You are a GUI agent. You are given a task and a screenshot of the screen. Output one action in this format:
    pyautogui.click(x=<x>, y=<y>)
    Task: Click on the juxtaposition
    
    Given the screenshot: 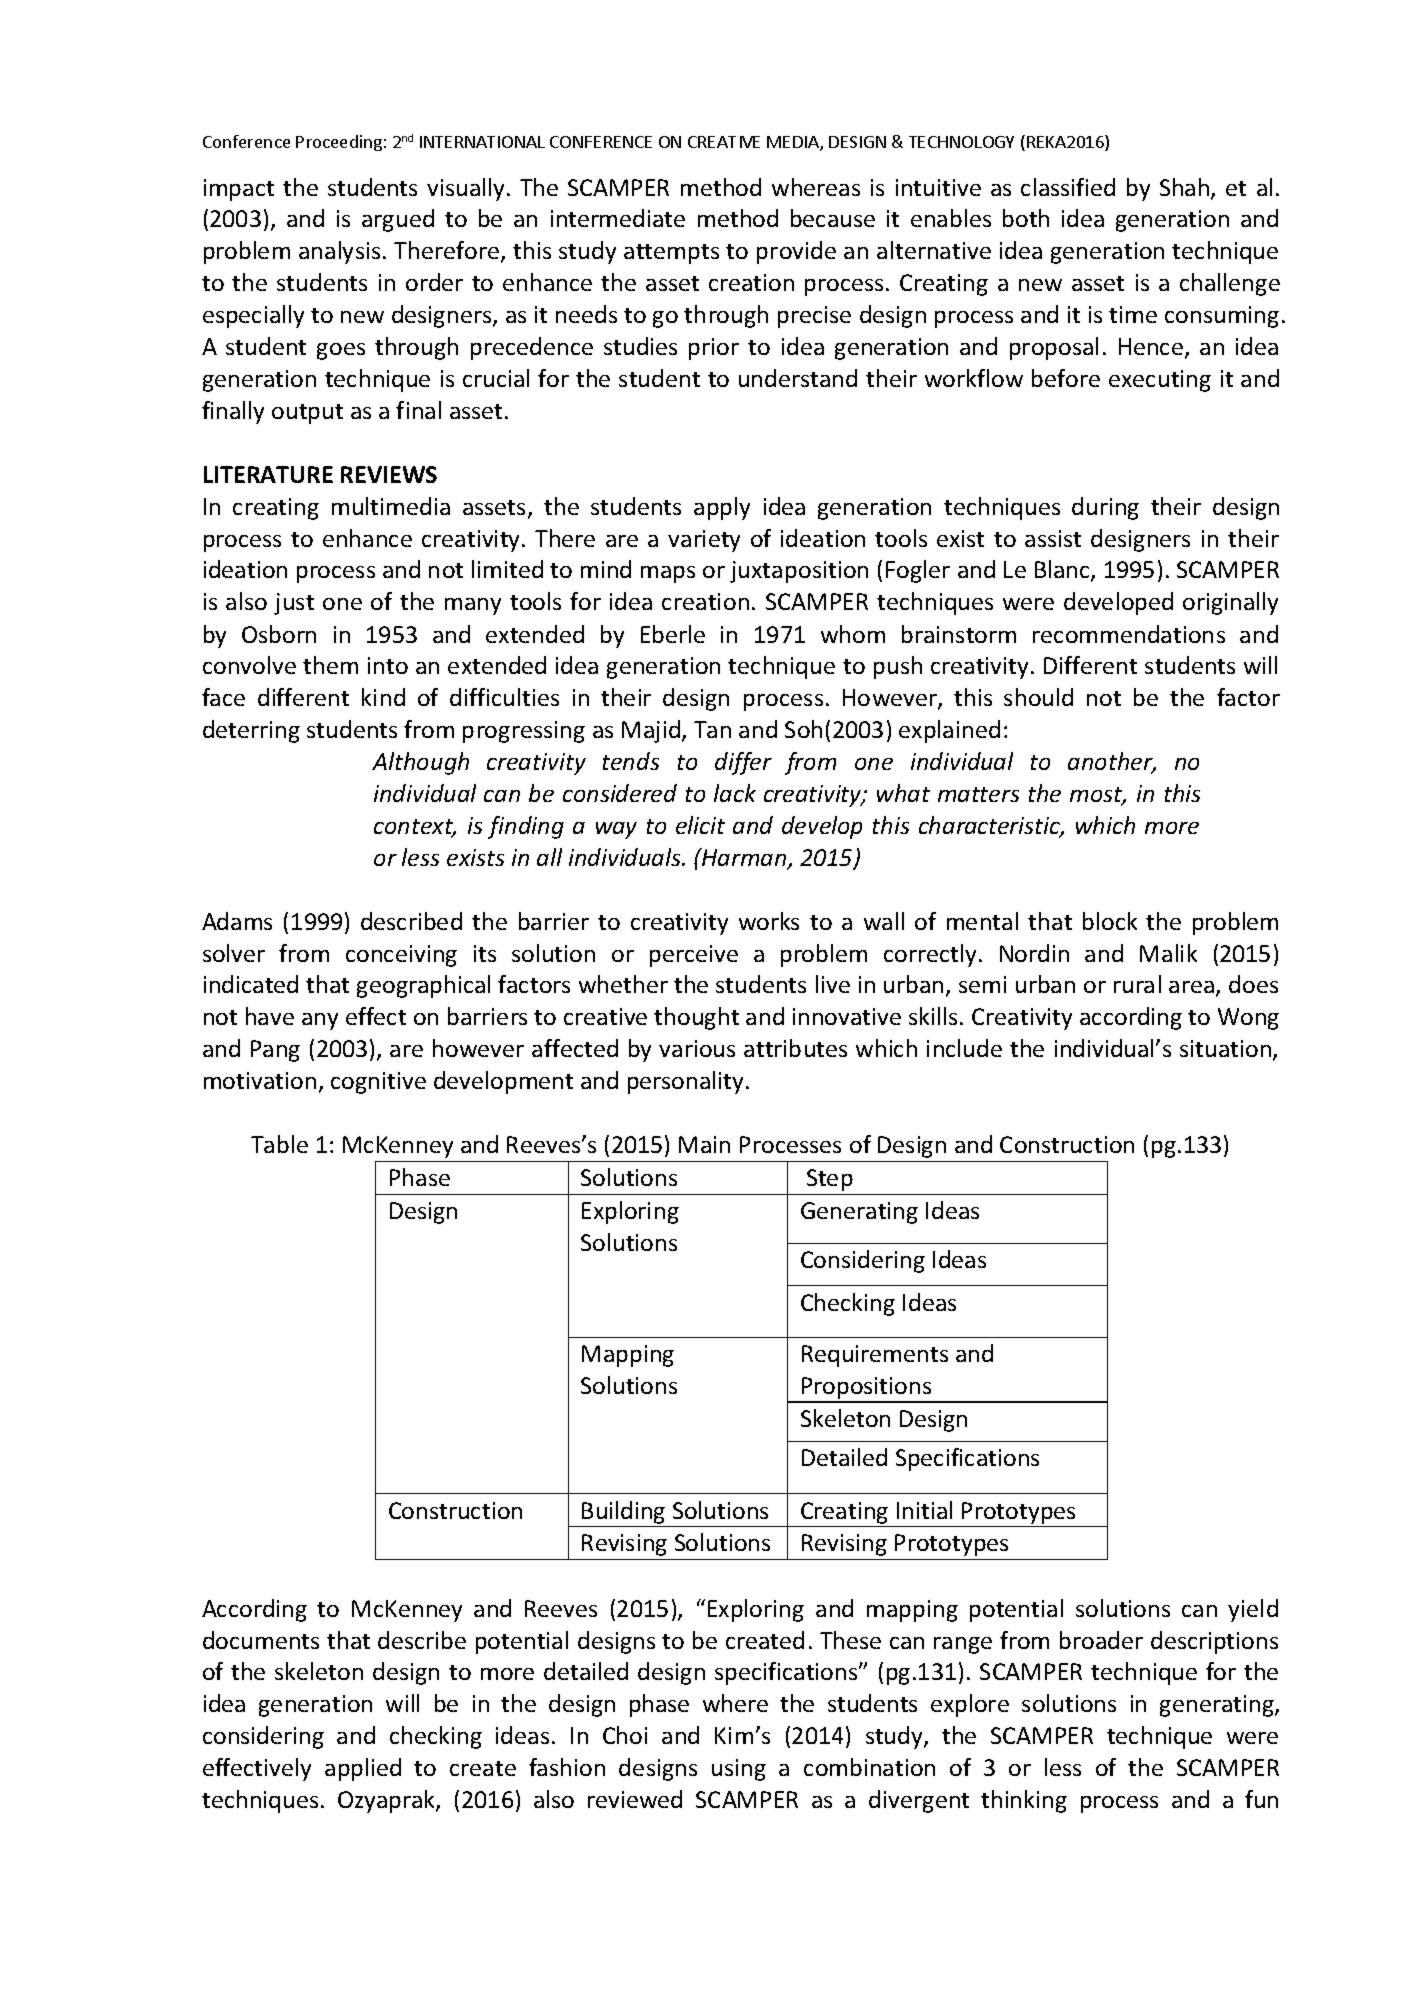 What is the action you would take?
    pyautogui.click(x=799, y=572)
